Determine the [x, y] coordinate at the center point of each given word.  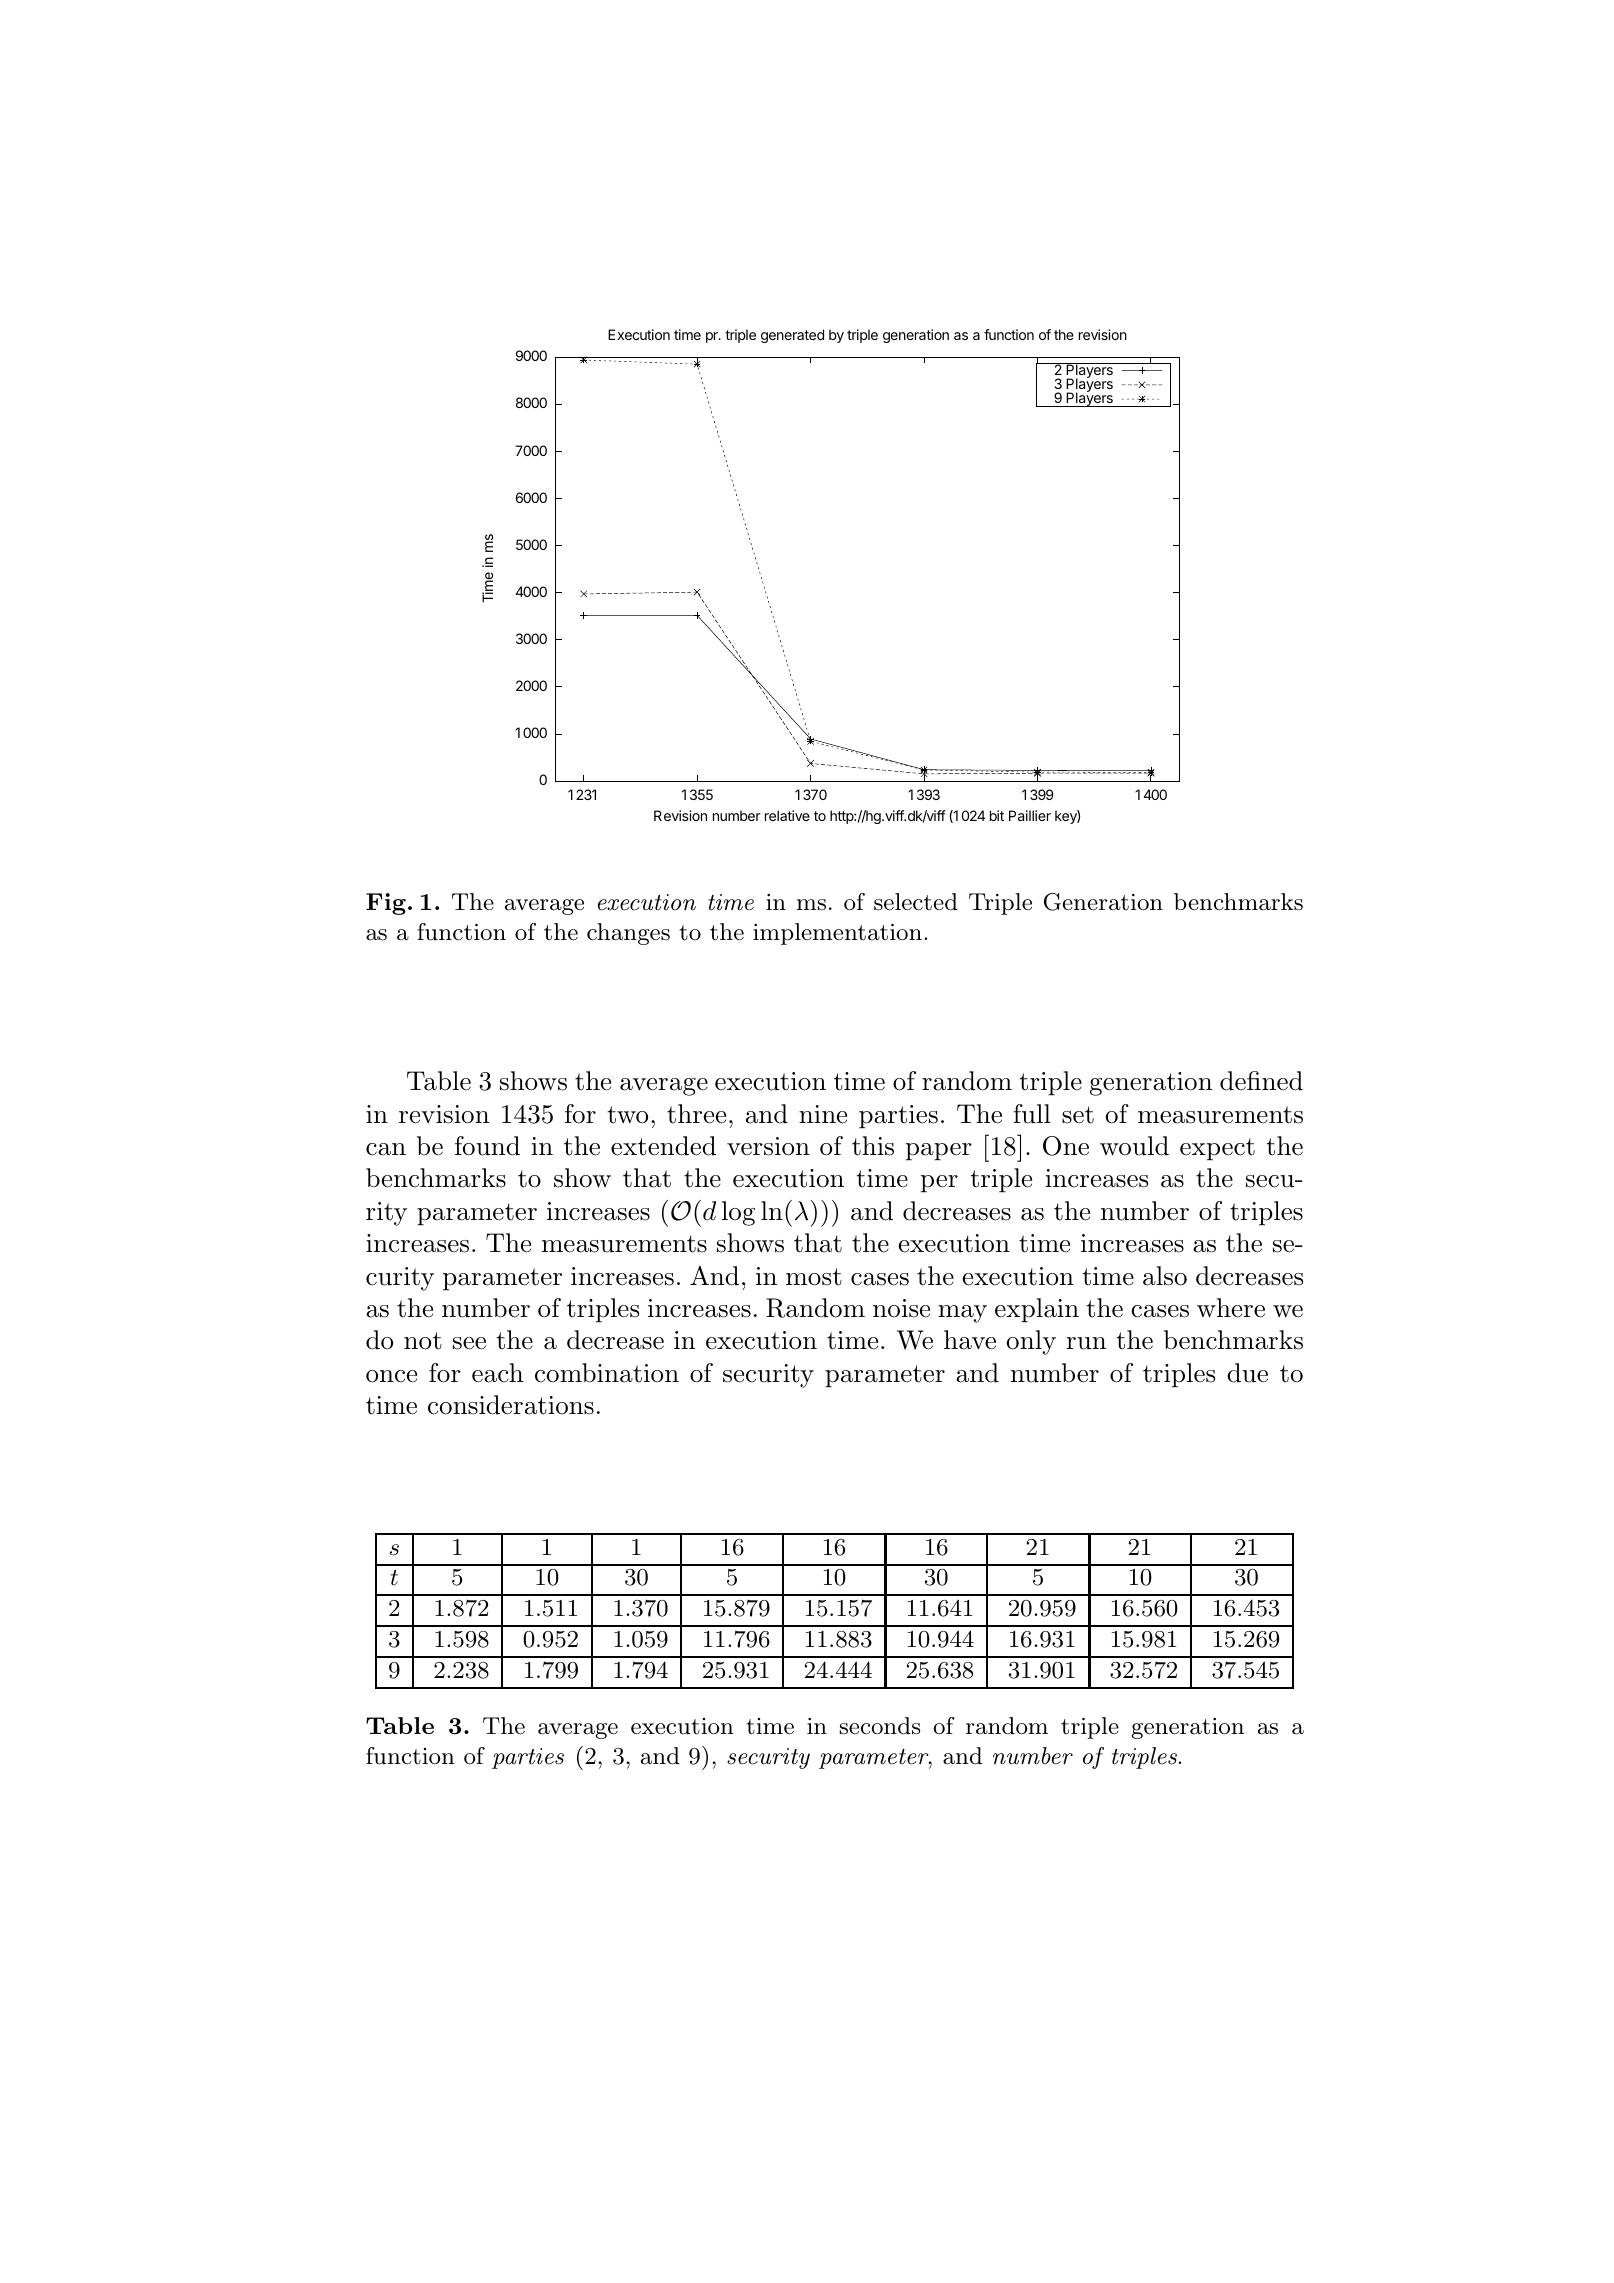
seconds [880, 1726]
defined [1261, 1081]
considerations [511, 1405]
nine [823, 1114]
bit [997, 815]
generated [792, 336]
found [487, 1146]
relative [787, 815]
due [1247, 1373]
